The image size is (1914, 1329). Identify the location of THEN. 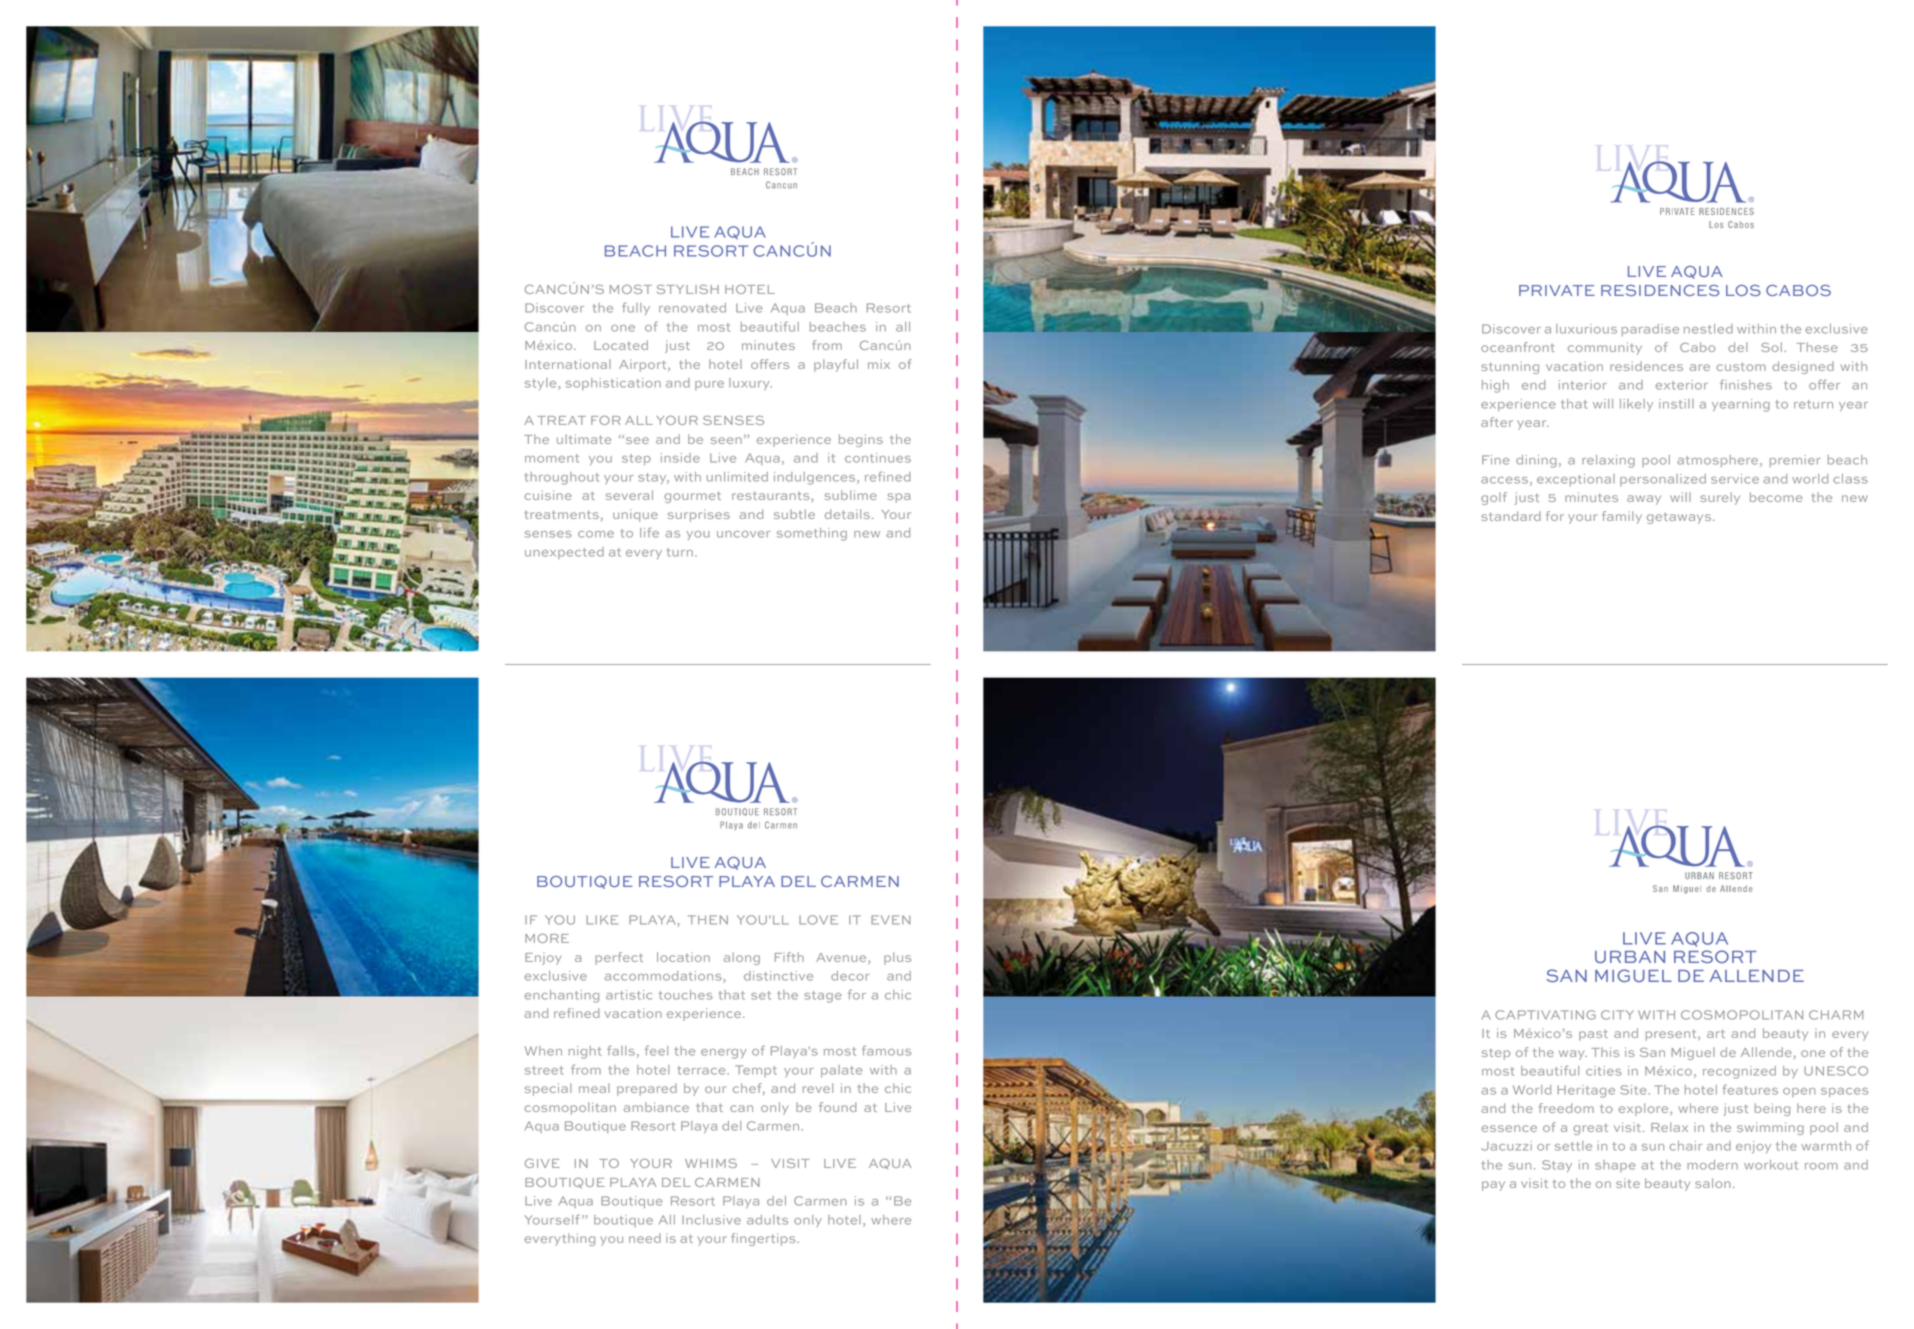
(708, 920).
